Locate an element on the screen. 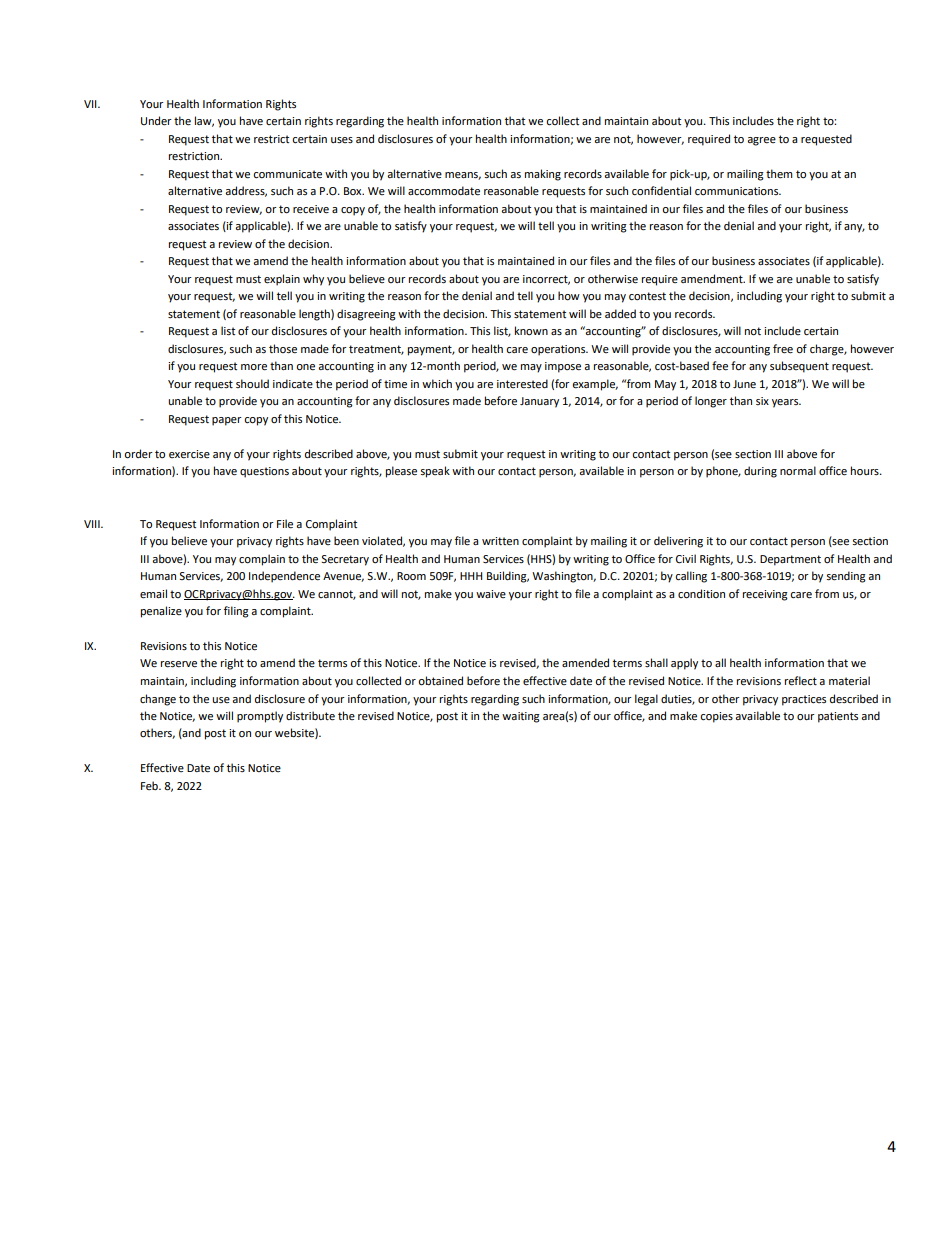 This screenshot has width=952, height=1233. them is located at coordinates (779, 174).
